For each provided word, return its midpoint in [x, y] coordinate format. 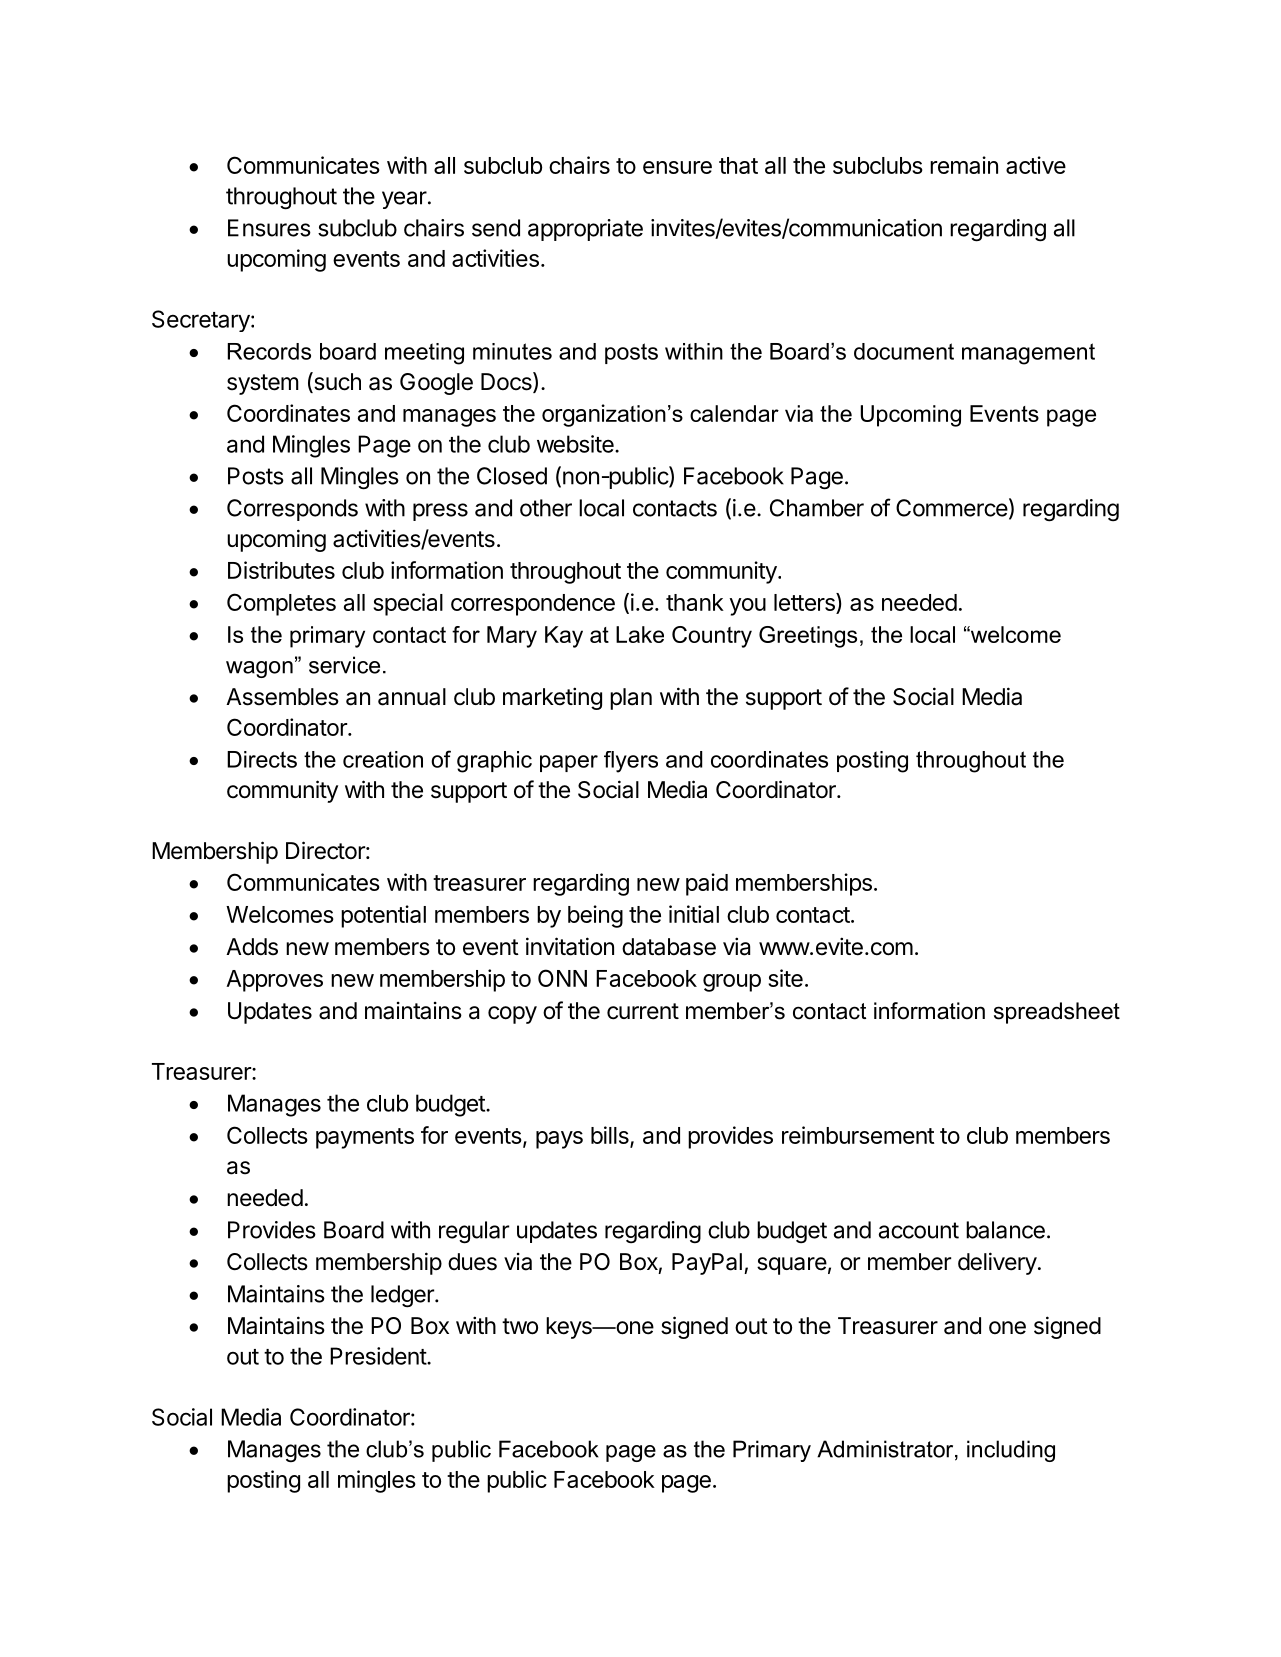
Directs [262, 759]
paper [569, 763]
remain [964, 165]
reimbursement [858, 1135]
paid [707, 884]
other [546, 508]
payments [365, 1138]
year [404, 200]
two [520, 1326]
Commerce [952, 508]
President [379, 1356]
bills [611, 1136]
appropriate [585, 230]
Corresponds [292, 510]
